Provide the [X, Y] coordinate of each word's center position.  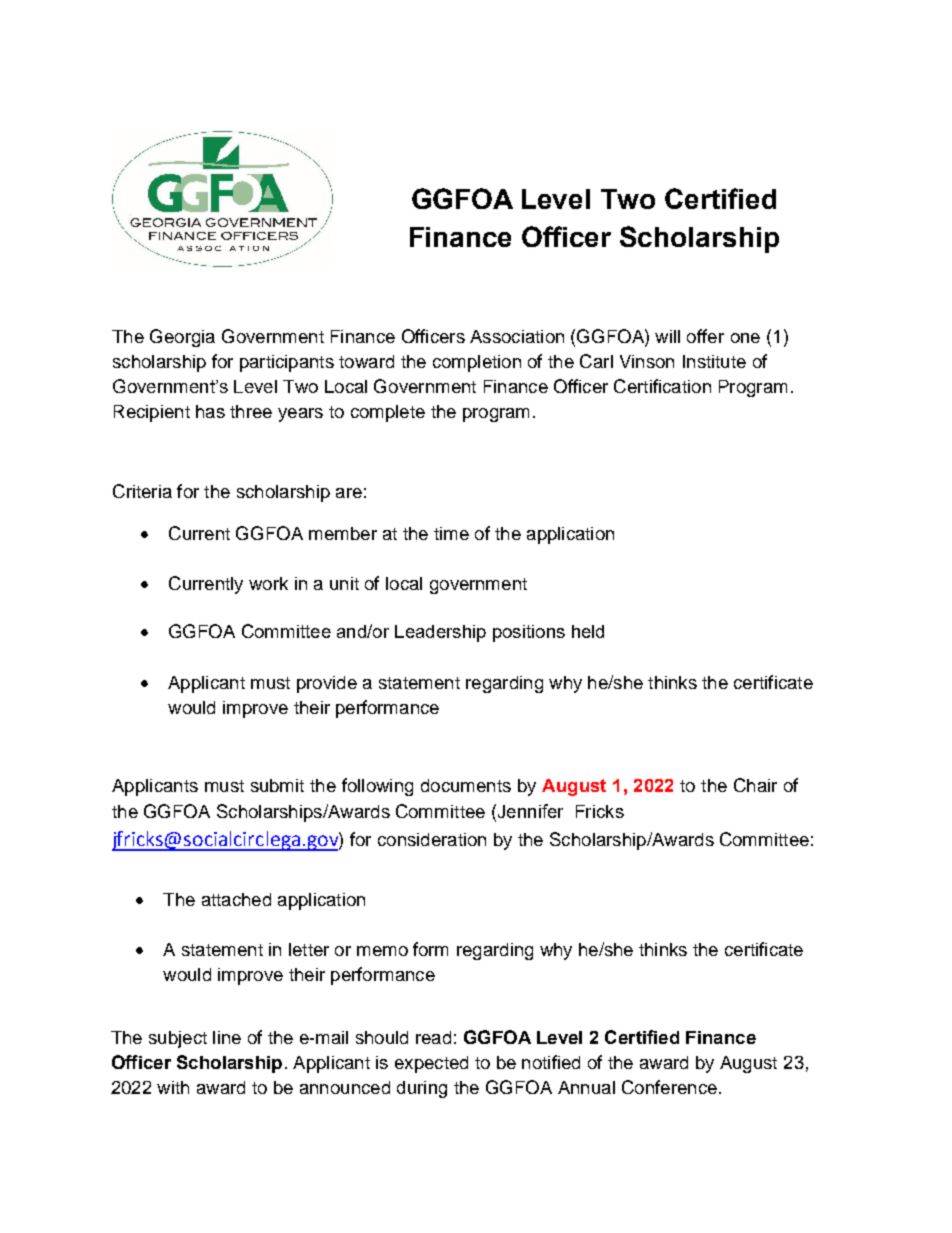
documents [466, 785]
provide [327, 684]
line [227, 1037]
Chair [755, 785]
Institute [714, 361]
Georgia [182, 338]
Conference [669, 1087]
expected [431, 1064]
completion [477, 363]
